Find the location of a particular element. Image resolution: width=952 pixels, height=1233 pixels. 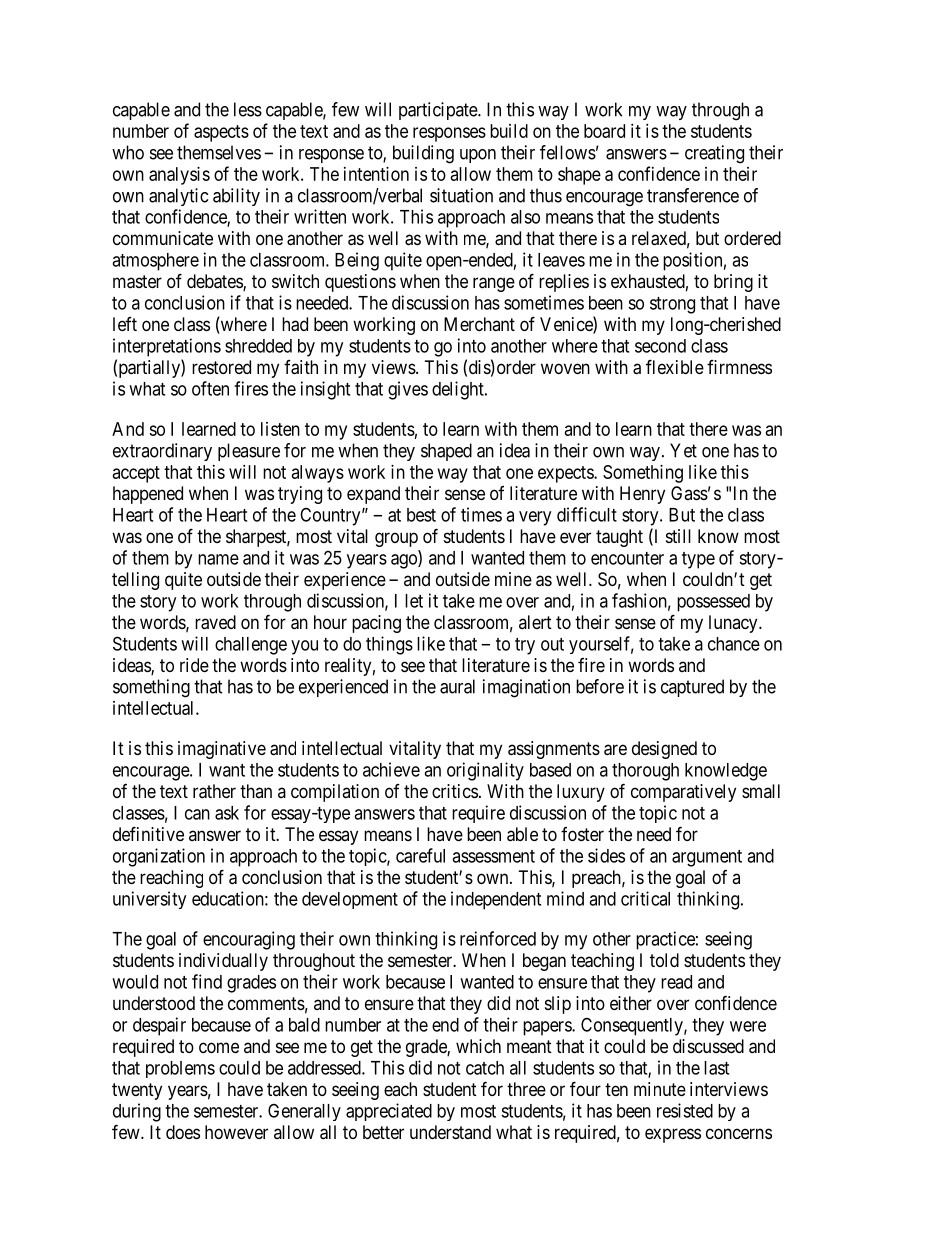

aspects is located at coordinates (221, 133).
